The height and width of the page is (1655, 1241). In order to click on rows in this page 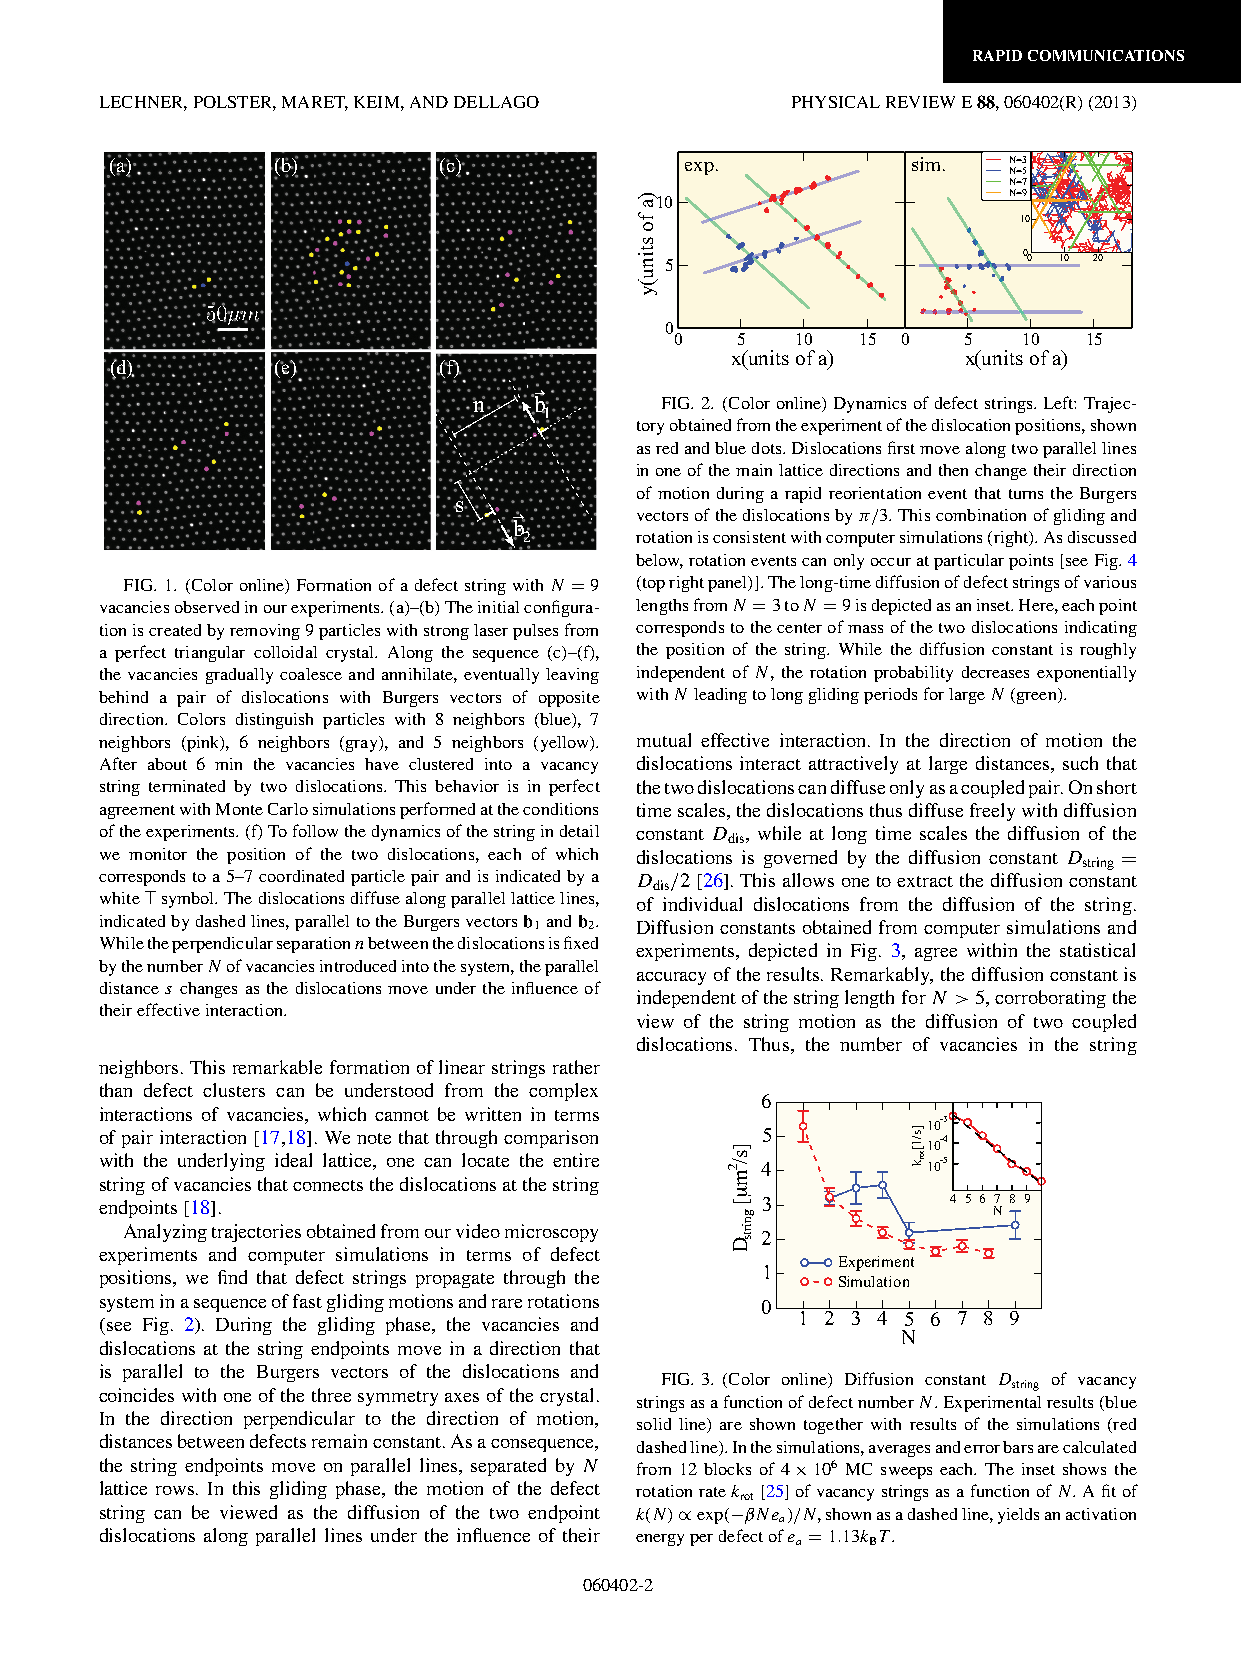, I will do `click(176, 1490)`.
